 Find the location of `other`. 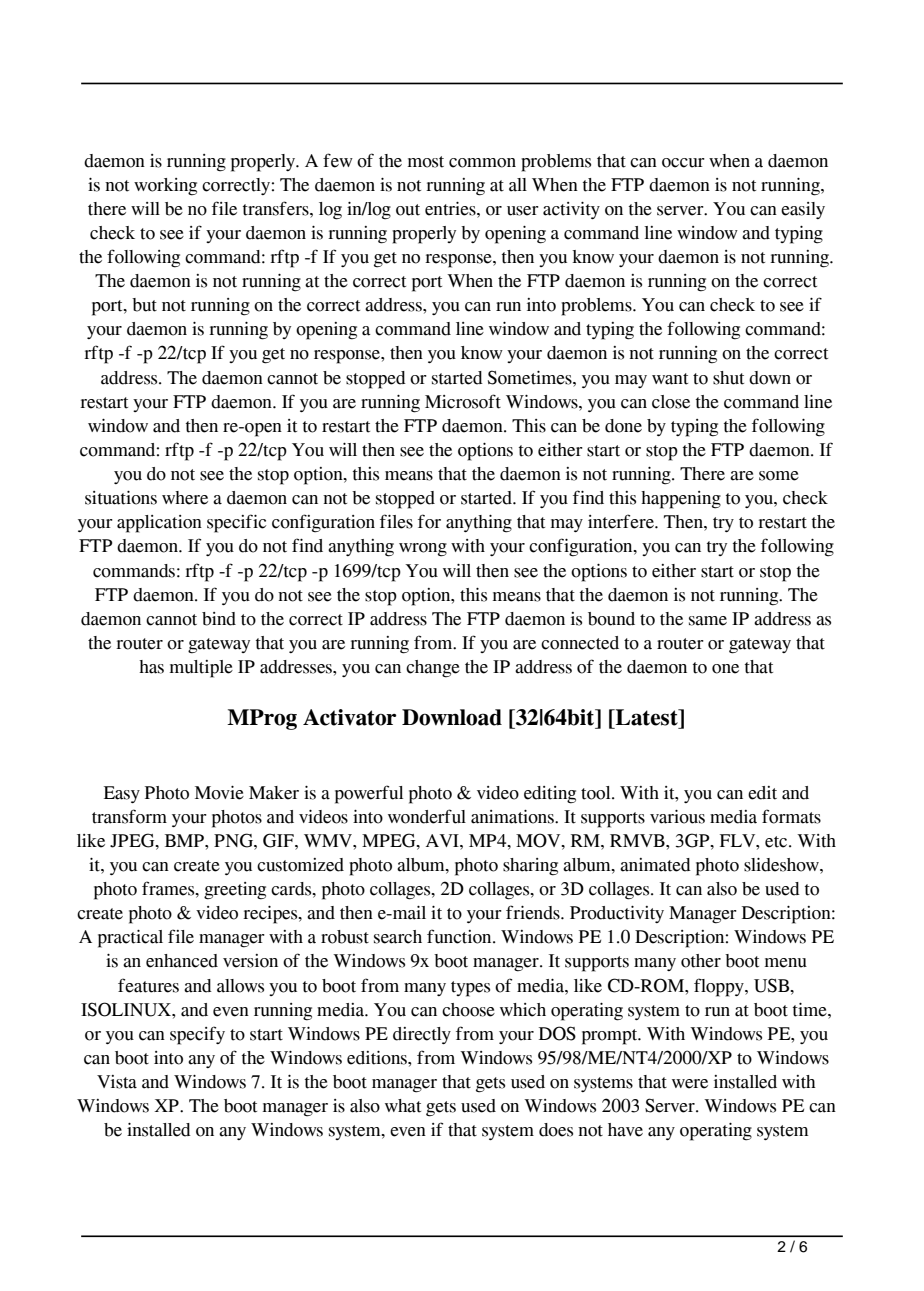

other is located at coordinates (701, 961).
